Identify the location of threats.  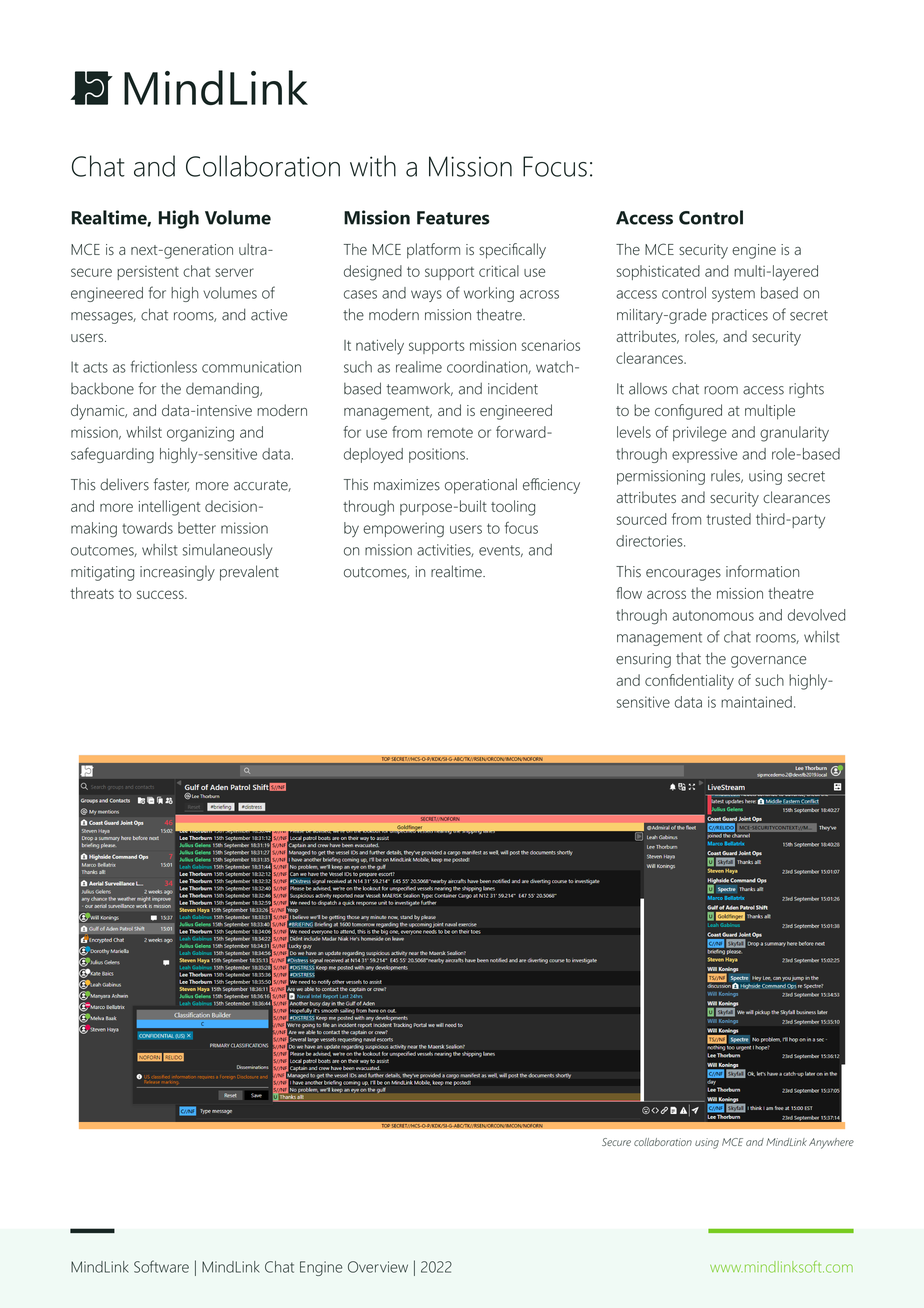
(92, 593).
